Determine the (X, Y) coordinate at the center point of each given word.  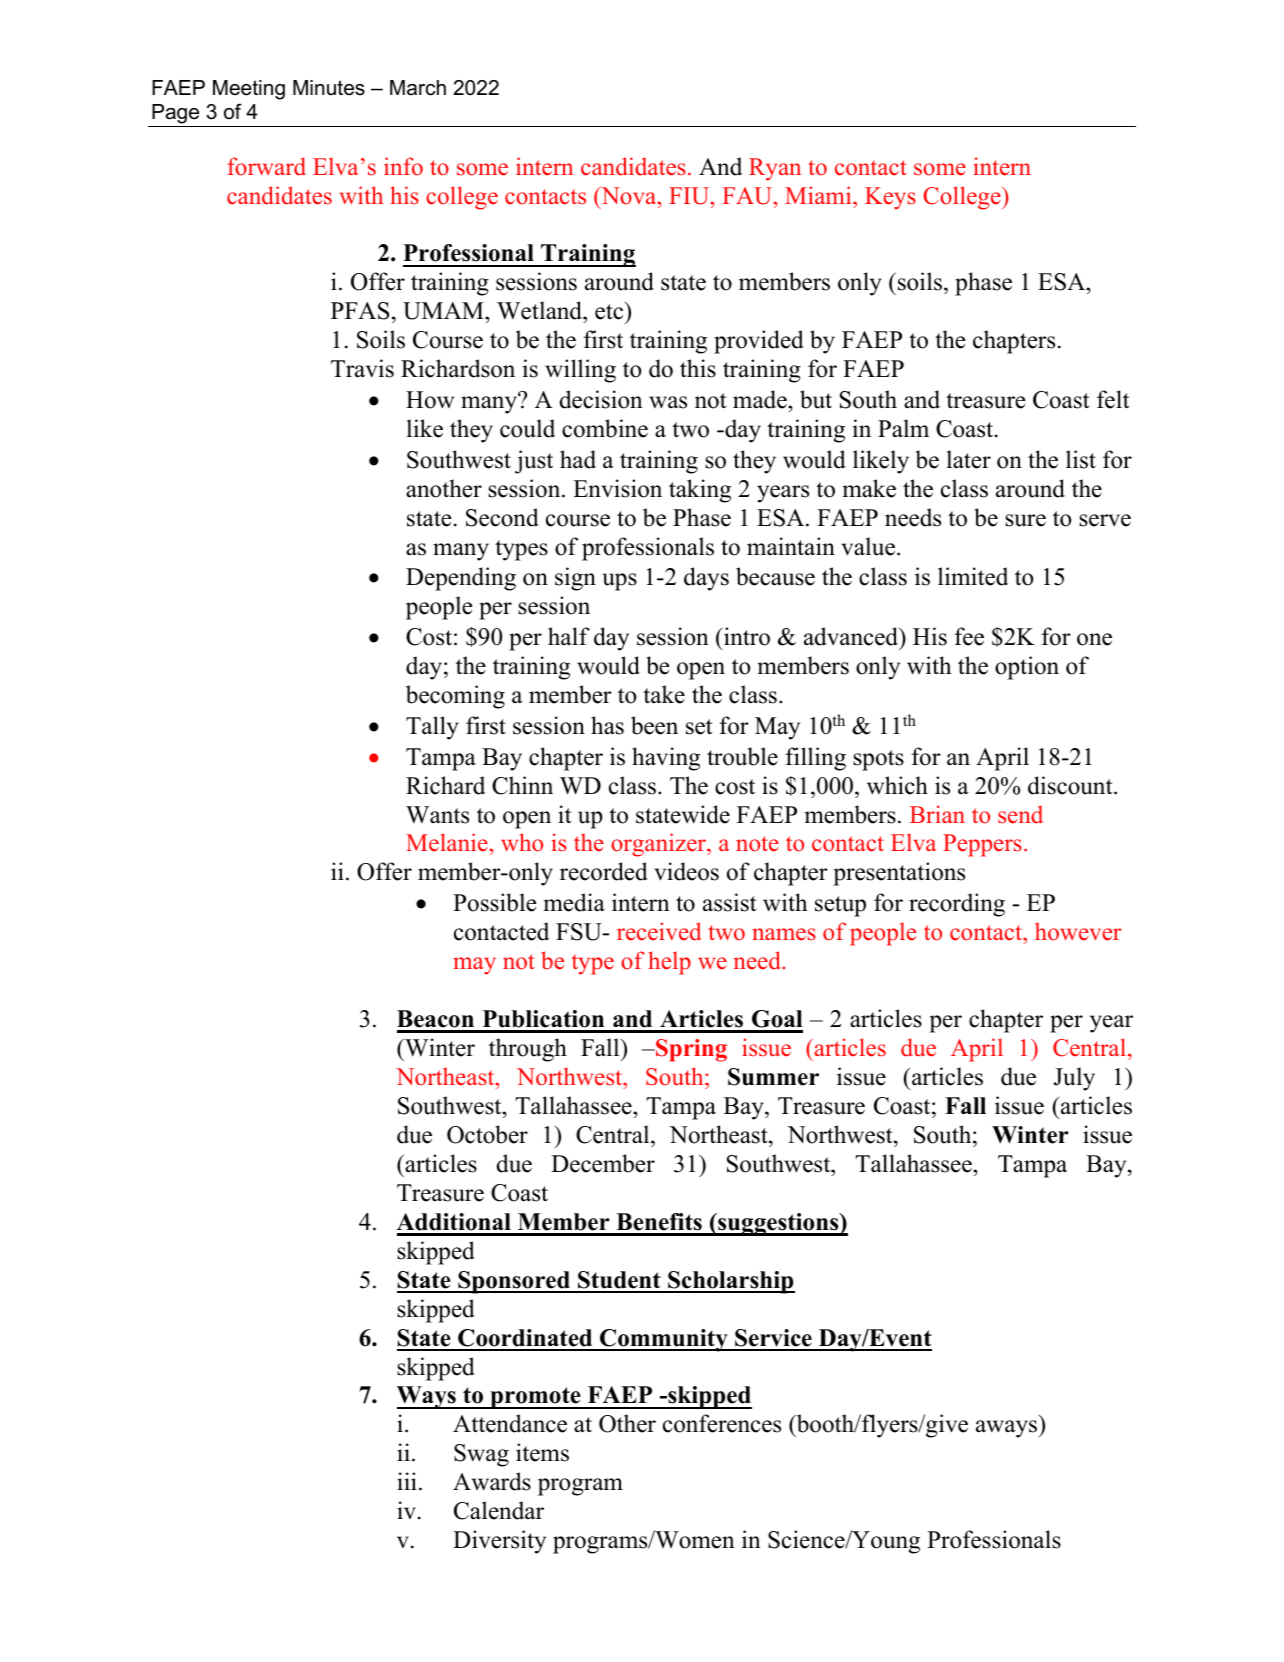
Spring (690, 1050)
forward (266, 166)
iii (407, 1481)
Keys (890, 198)
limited (973, 576)
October (487, 1134)
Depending (461, 579)
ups (620, 582)
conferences (722, 1423)
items (542, 1452)
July (1074, 1079)
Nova (629, 196)
